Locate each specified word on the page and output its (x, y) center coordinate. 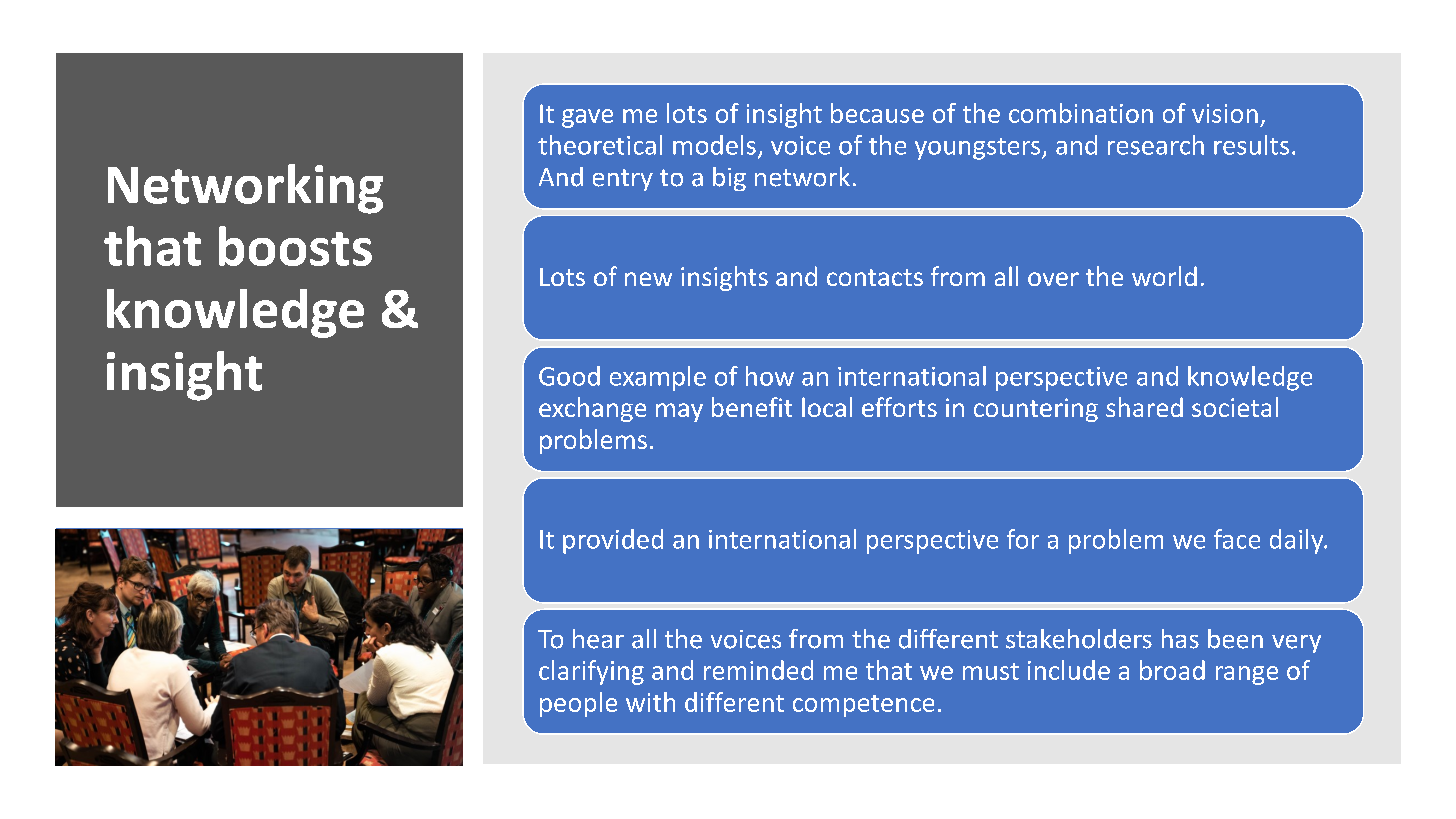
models (714, 145)
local (827, 407)
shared (1144, 407)
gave (587, 118)
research (1156, 145)
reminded (758, 670)
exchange (592, 409)
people (578, 704)
